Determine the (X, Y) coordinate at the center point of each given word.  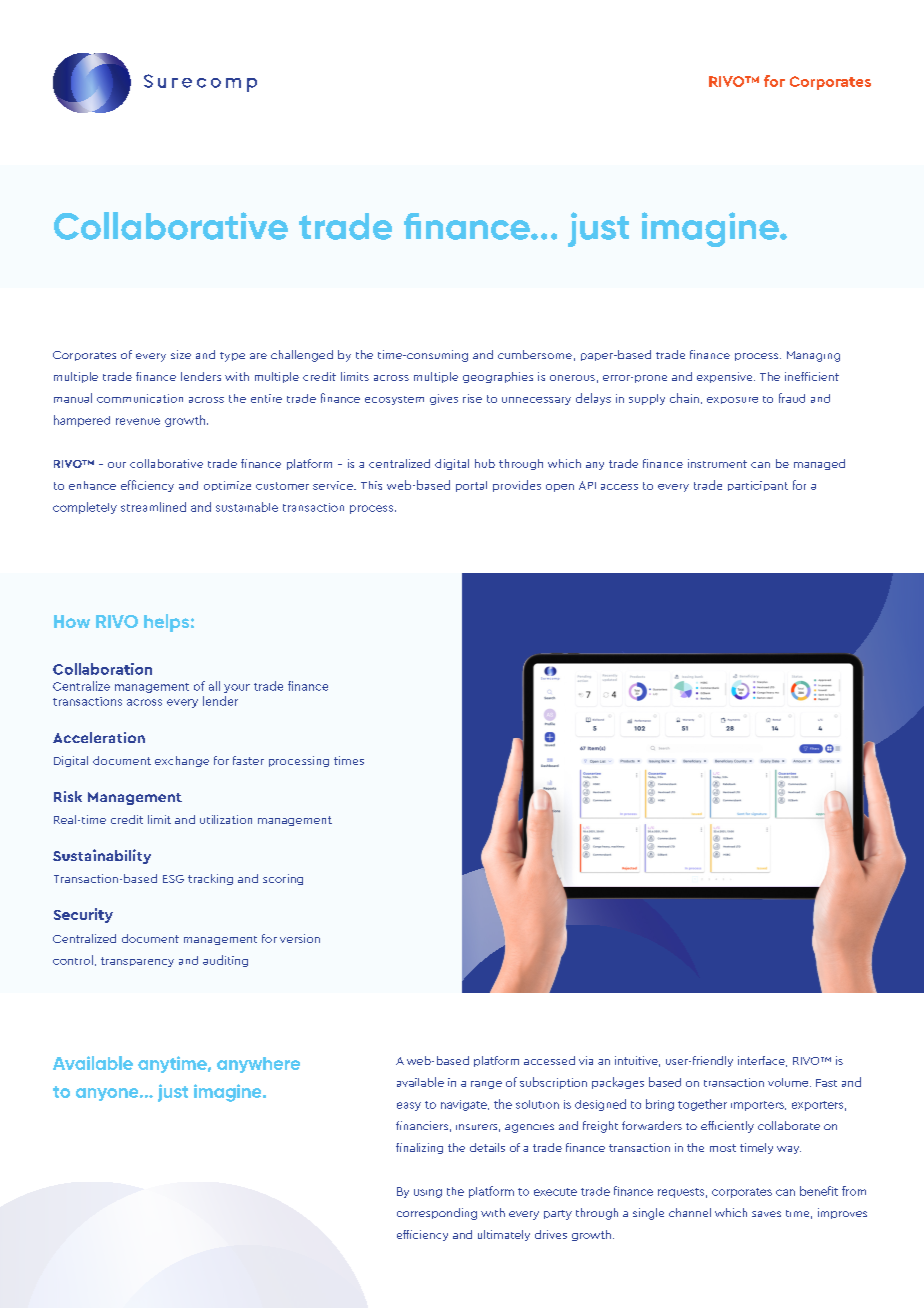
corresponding (437, 1214)
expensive (726, 377)
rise (472, 398)
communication (140, 398)
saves (766, 1214)
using (428, 1193)
